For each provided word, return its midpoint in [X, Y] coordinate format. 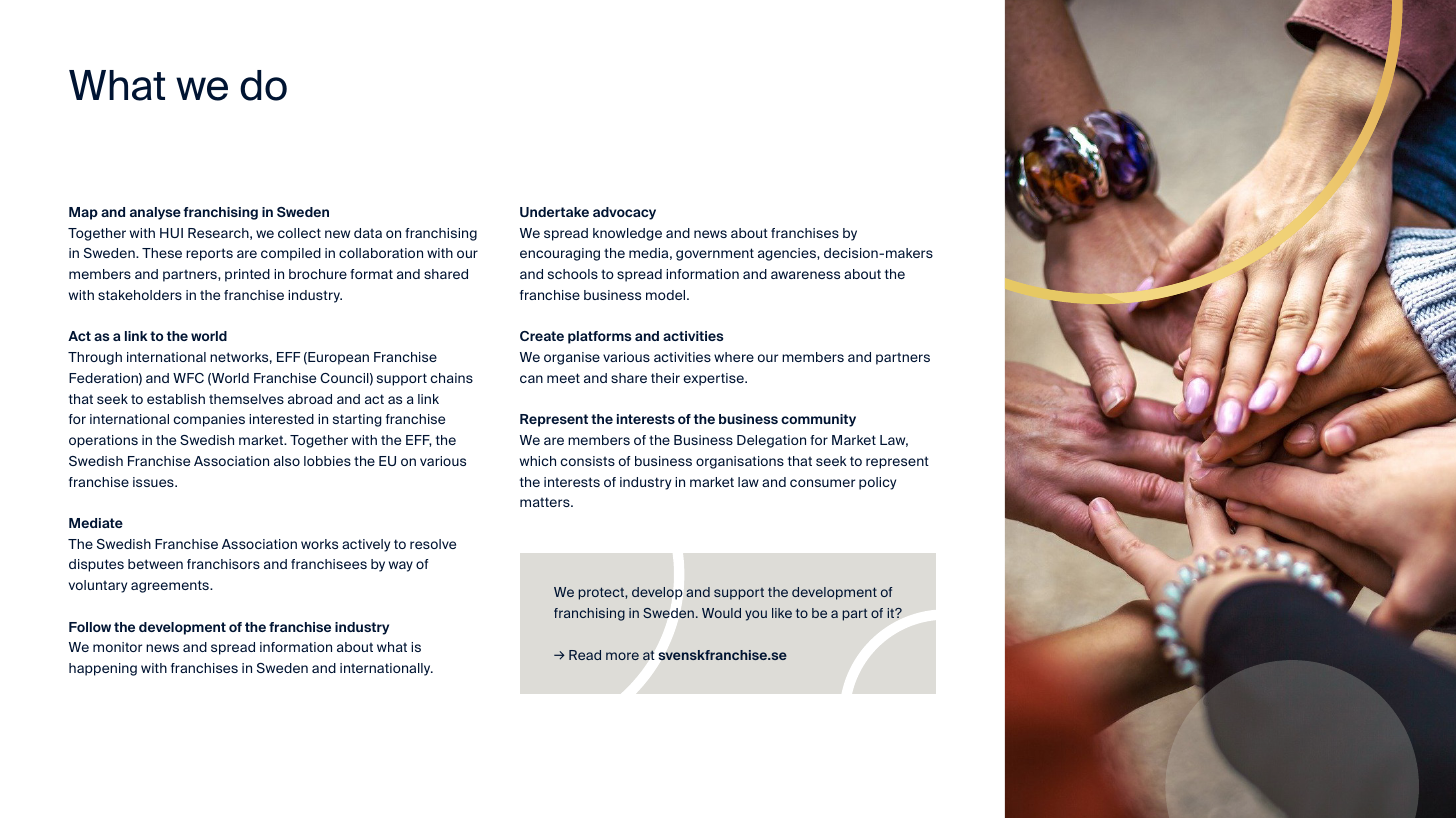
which [538, 461]
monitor [117, 647]
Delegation [771, 441]
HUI [171, 233]
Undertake [554, 212]
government [715, 254]
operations [103, 441]
